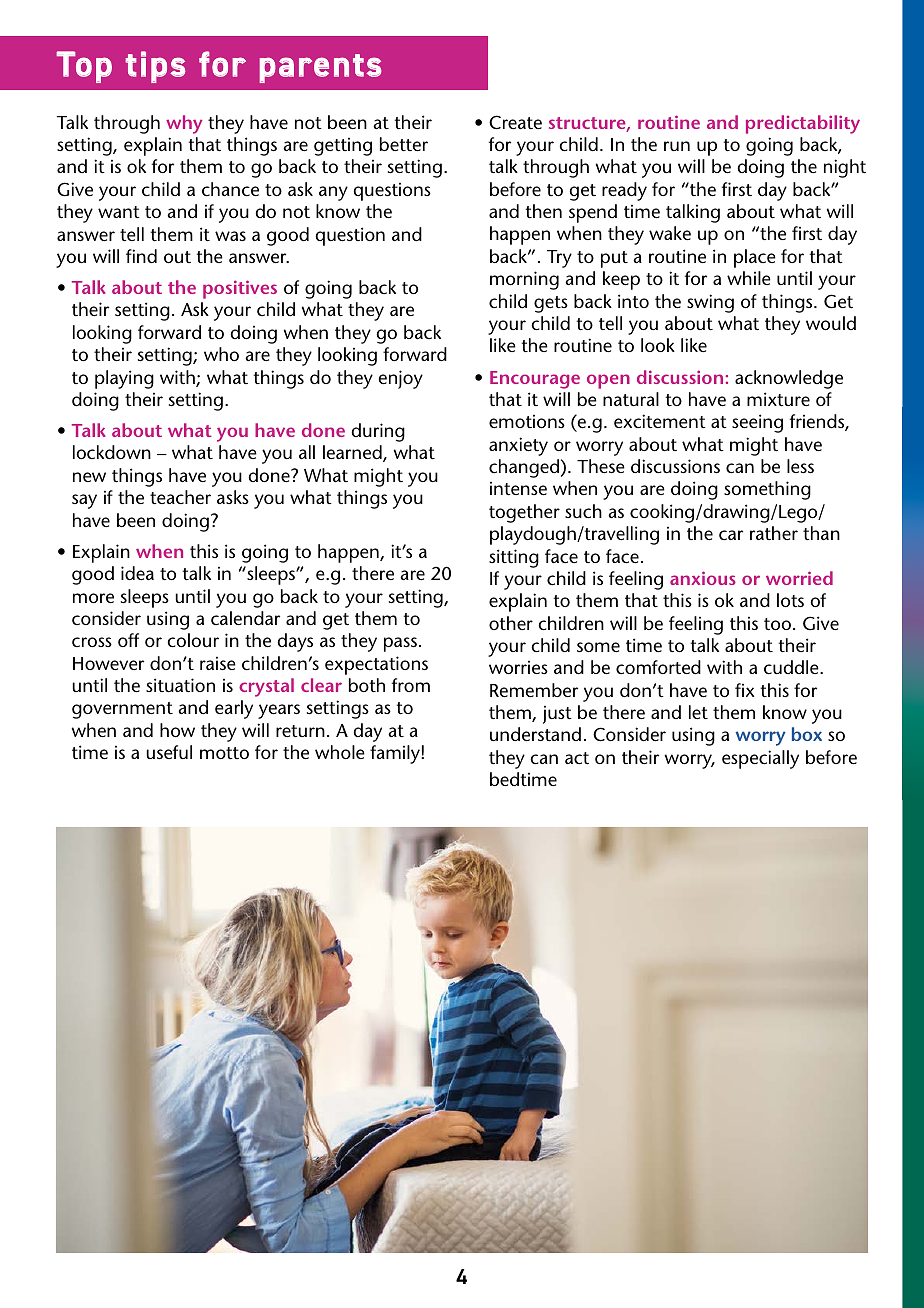 This screenshot has height=1308, width=924. I want to click on less, so click(800, 466).
